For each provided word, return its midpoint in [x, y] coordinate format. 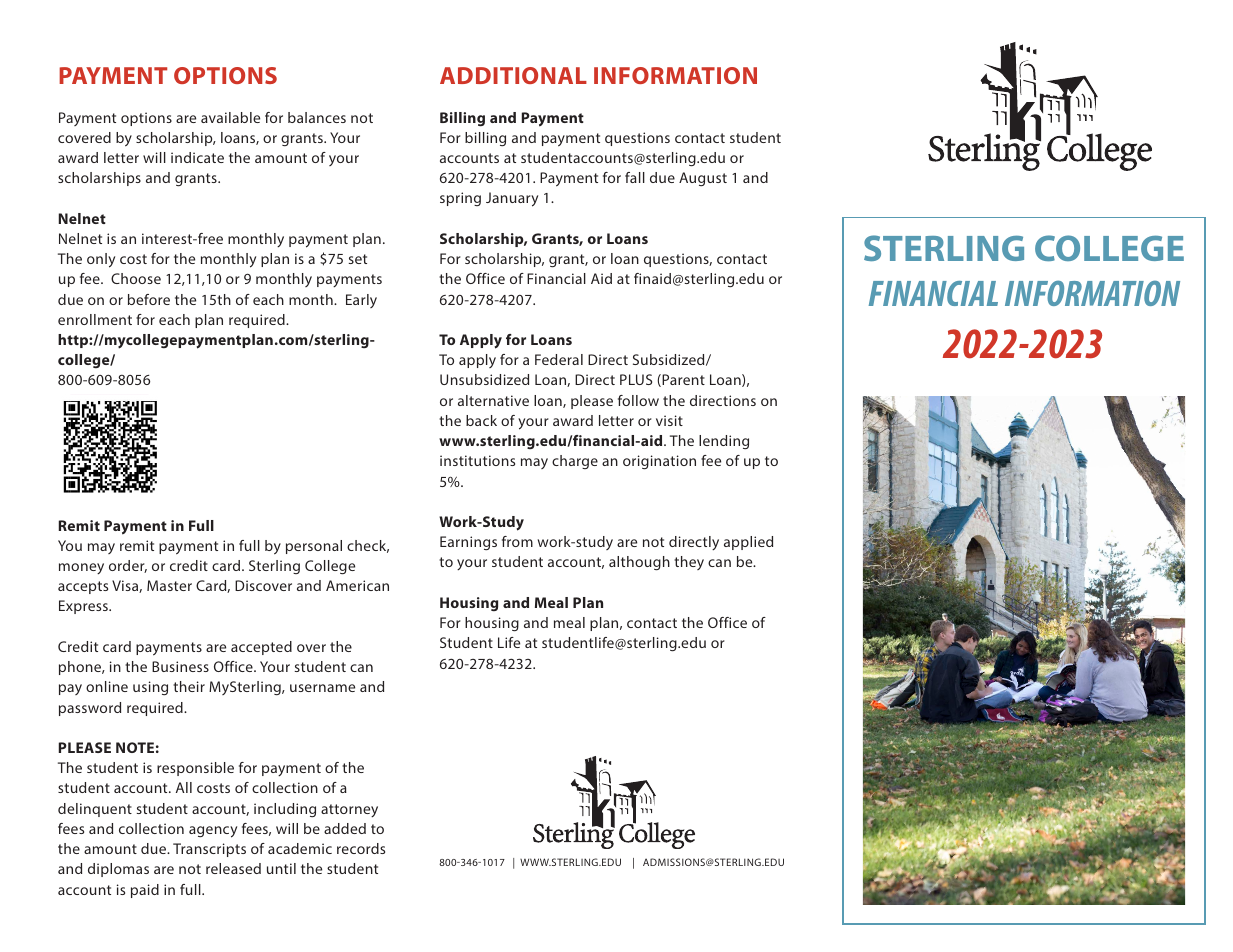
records [361, 848]
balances [317, 117]
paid [145, 891]
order [128, 566]
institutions [477, 460]
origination [659, 462]
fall [635, 177]
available [230, 117]
